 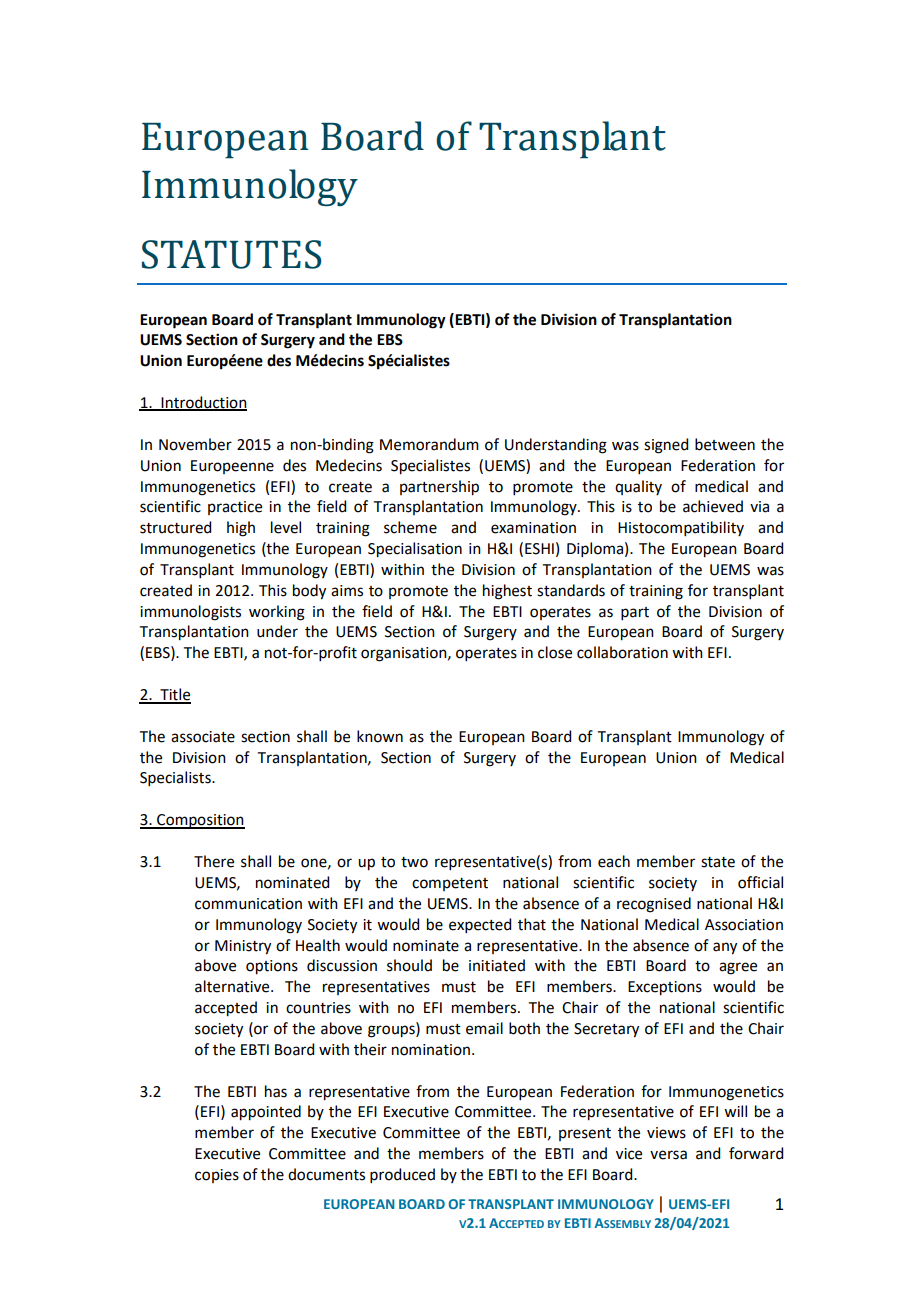 What do you see at coordinates (231, 254) in the screenshot?
I see `STATUTES` at bounding box center [231, 254].
